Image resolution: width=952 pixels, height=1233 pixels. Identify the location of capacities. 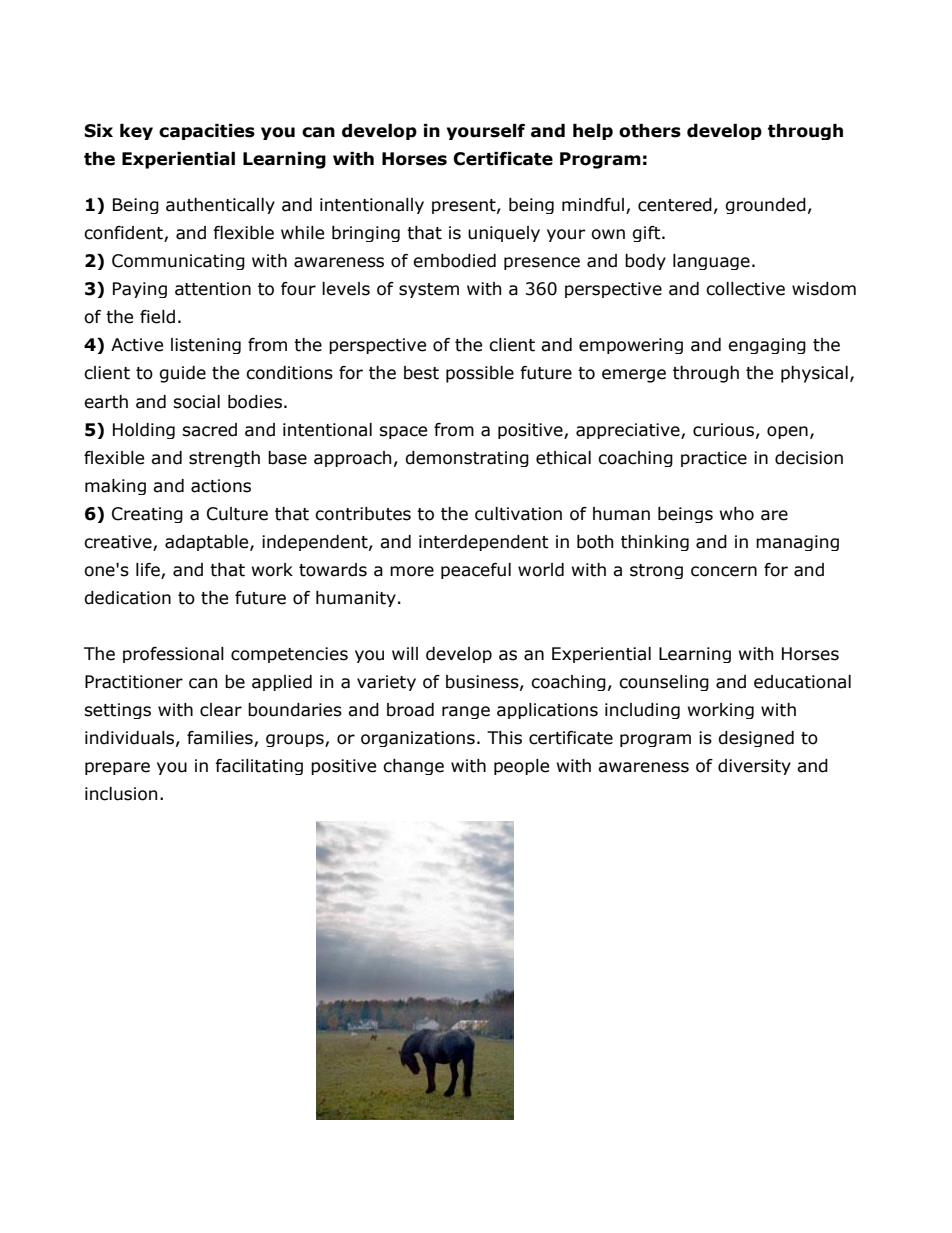
(207, 132).
